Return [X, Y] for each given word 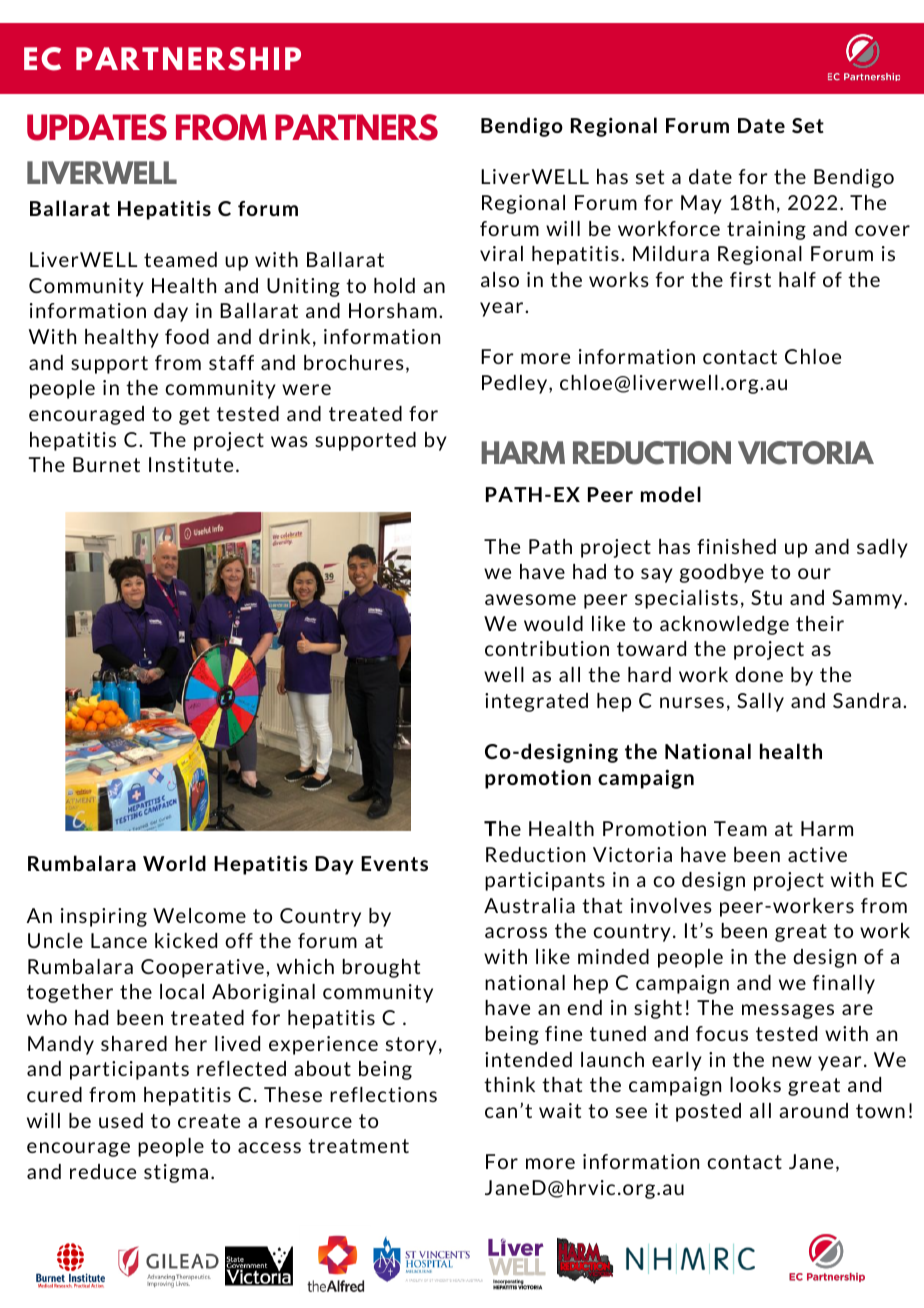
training [766, 230]
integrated [536, 702]
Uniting [303, 287]
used [121, 1120]
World [174, 863]
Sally [760, 702]
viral [501, 253]
